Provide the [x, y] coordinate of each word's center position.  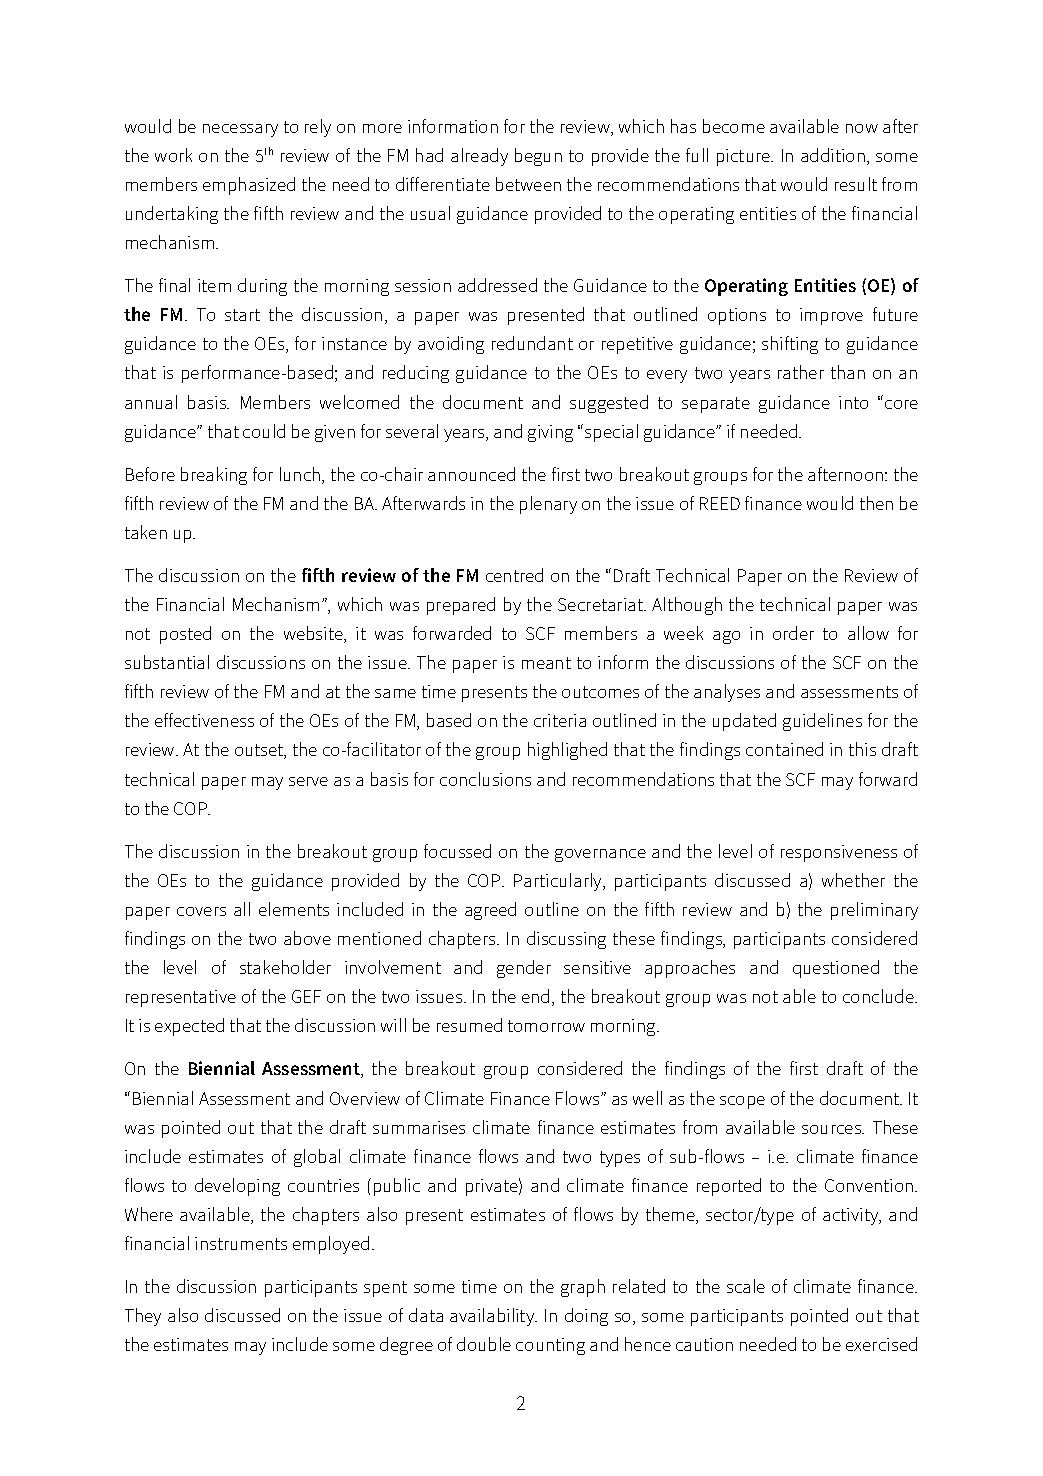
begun [538, 157]
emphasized [249, 186]
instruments [241, 1243]
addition [833, 155]
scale [746, 1286]
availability [493, 1317]
